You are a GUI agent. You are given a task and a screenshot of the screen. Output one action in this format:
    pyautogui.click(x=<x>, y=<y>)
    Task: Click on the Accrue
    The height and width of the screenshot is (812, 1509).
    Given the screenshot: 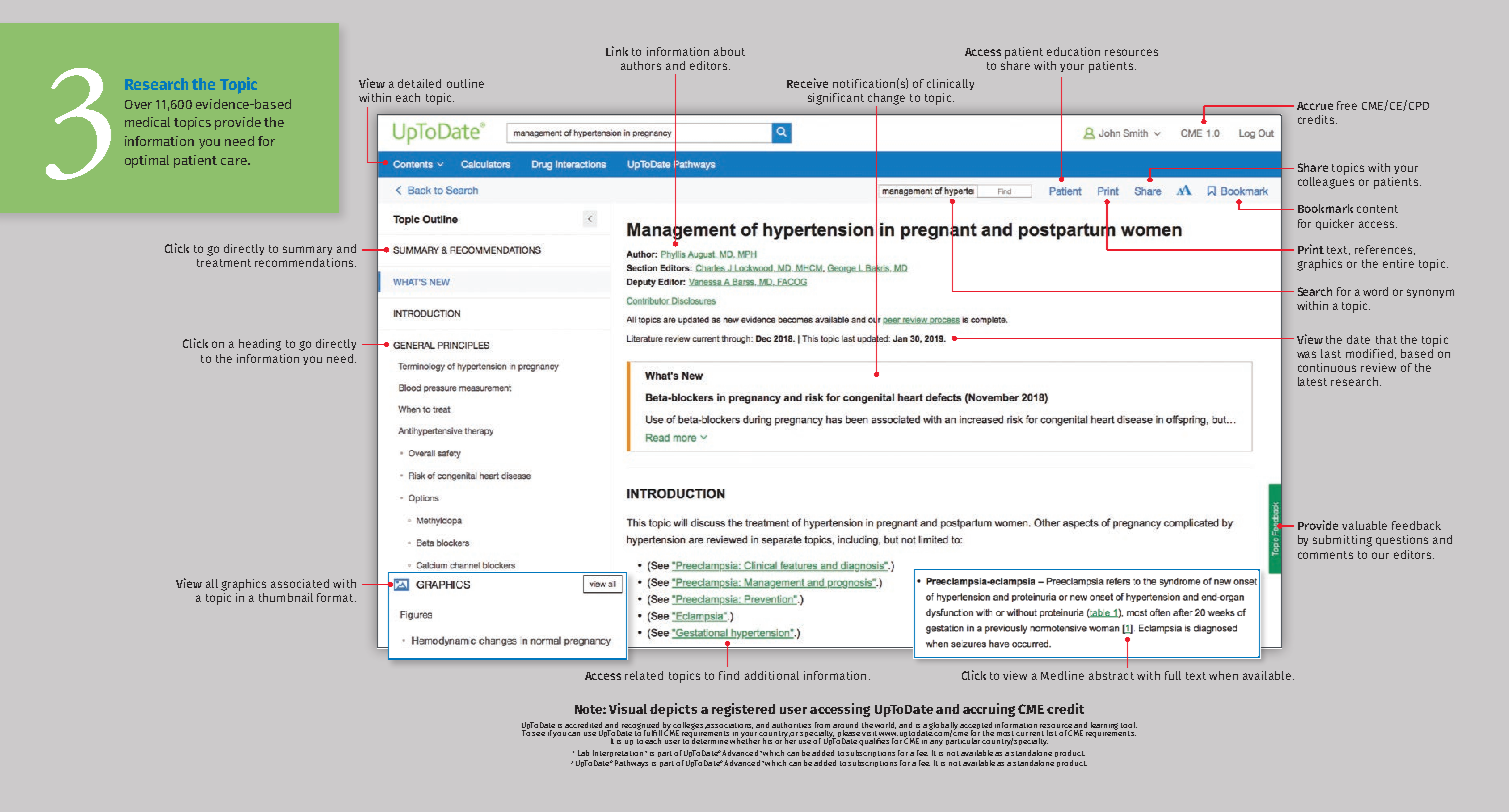 What is the action you would take?
    pyautogui.click(x=1315, y=106)
